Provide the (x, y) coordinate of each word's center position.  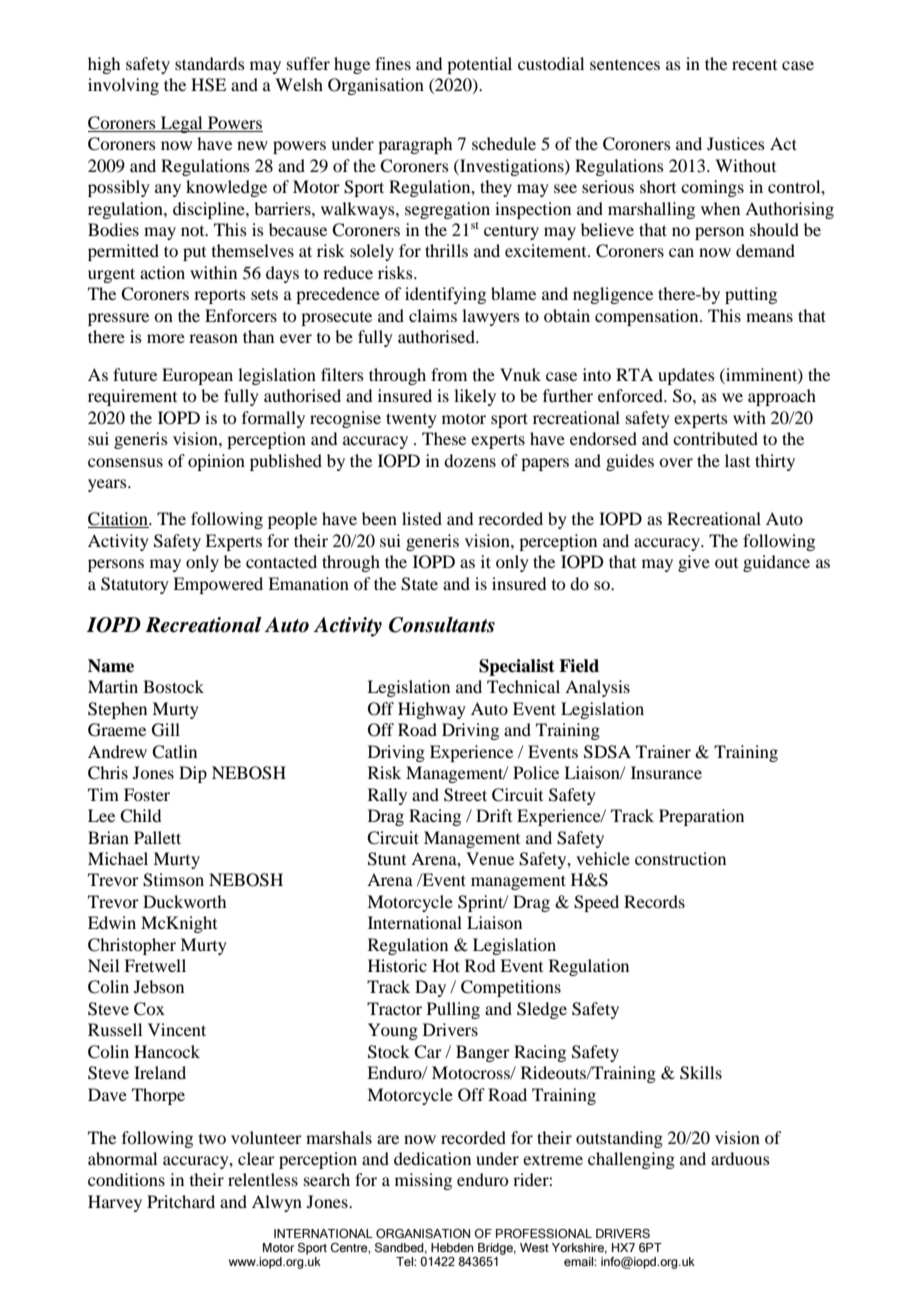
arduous (740, 1158)
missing (423, 1181)
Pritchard (181, 1201)
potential (479, 65)
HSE (208, 85)
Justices (736, 143)
